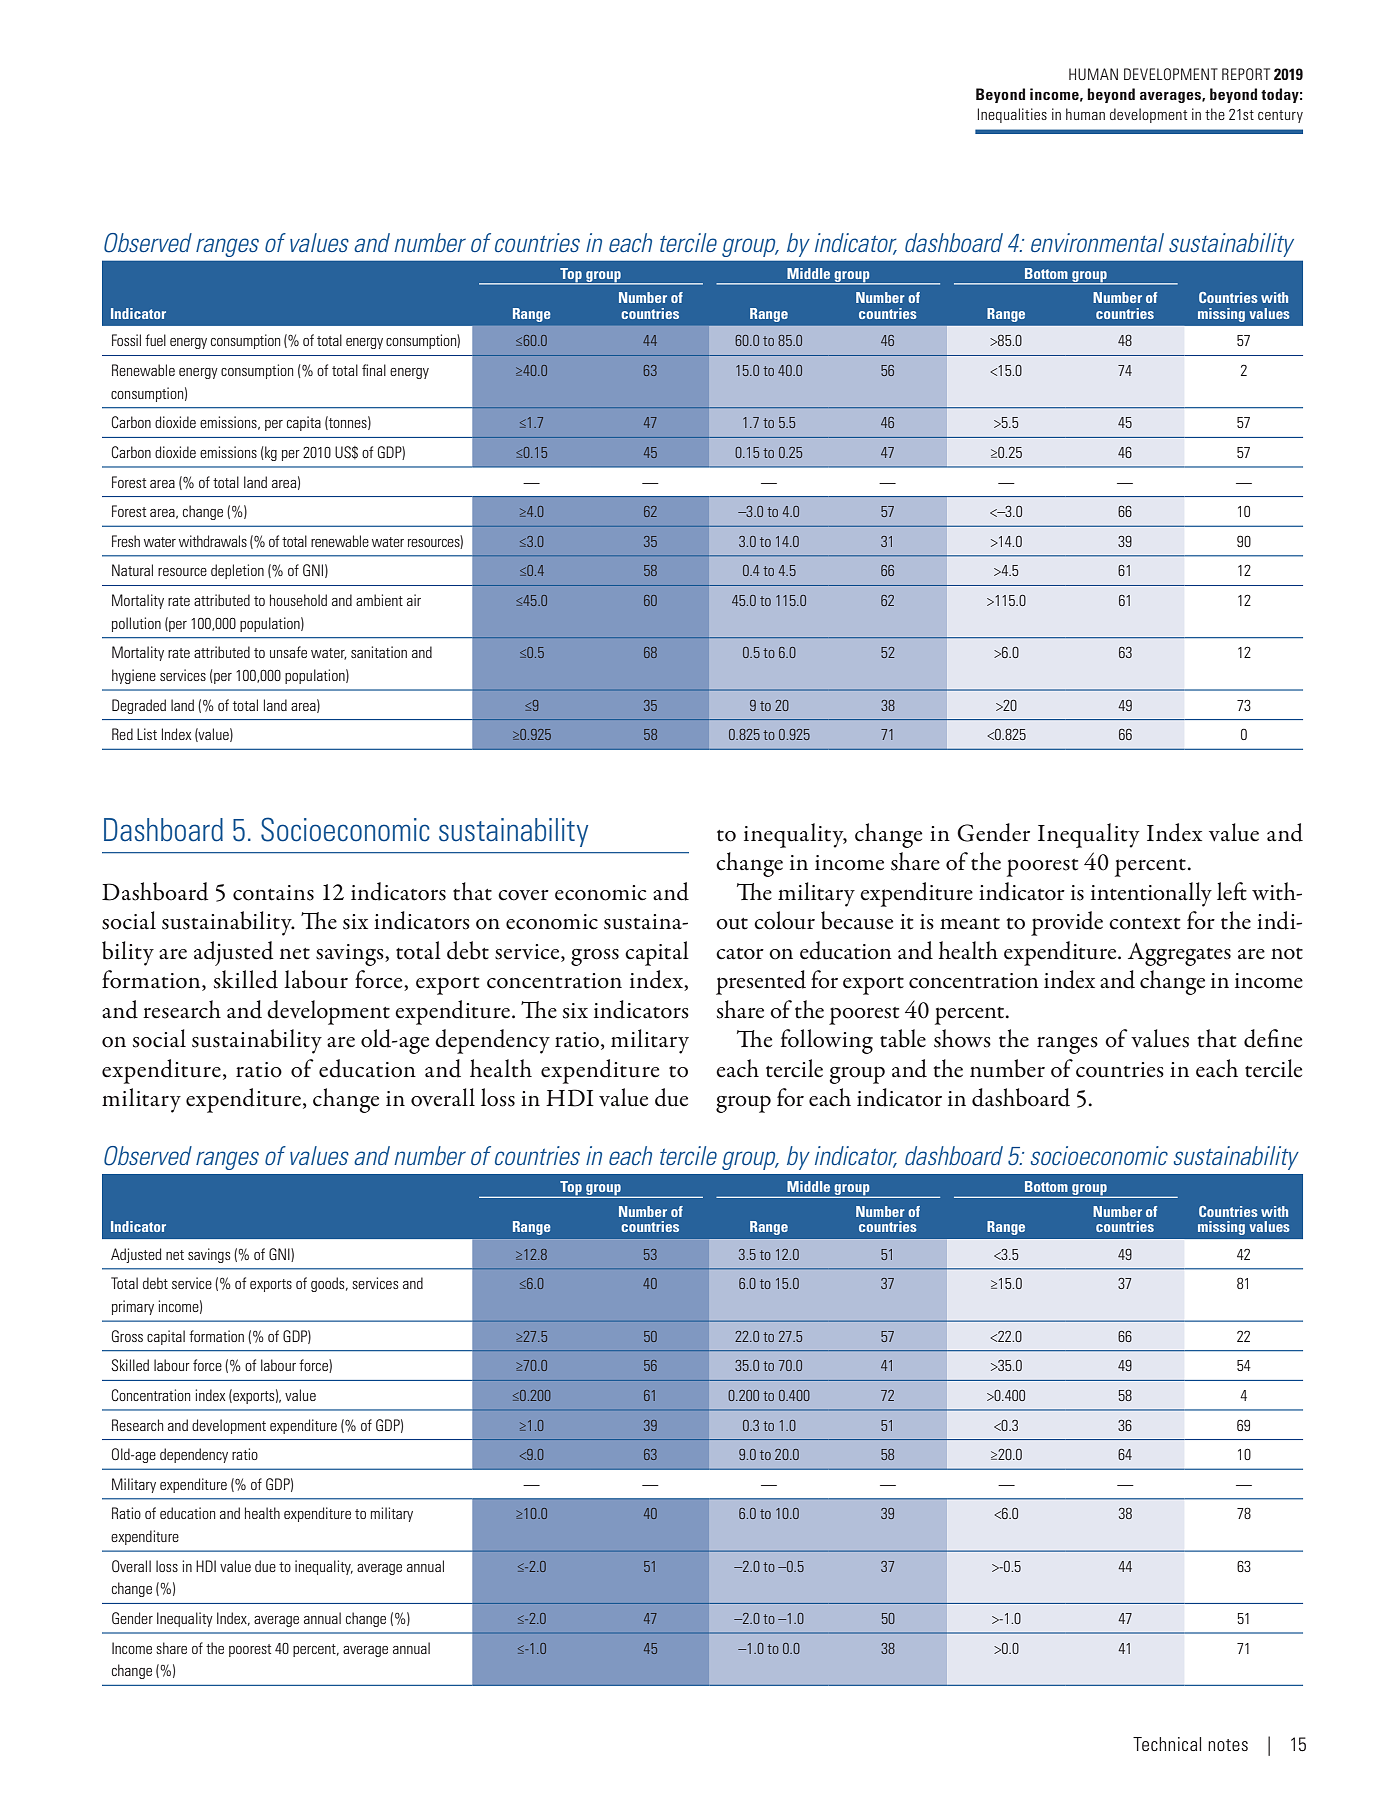 The image size is (1387, 1795). What do you see at coordinates (761, 982) in the screenshot?
I see `presented` at bounding box center [761, 982].
